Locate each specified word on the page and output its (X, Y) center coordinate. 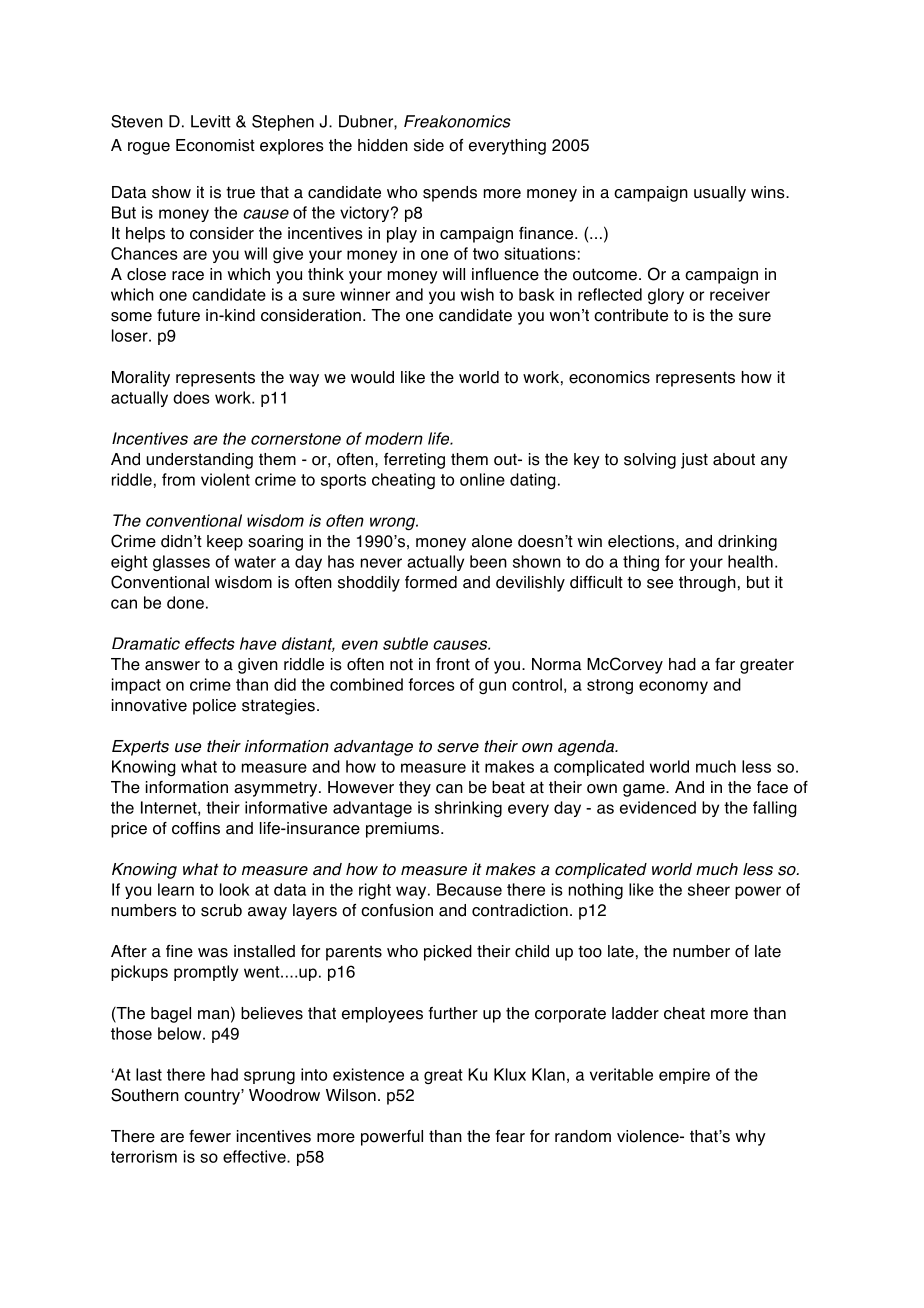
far (725, 664)
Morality (141, 379)
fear (510, 1136)
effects (210, 643)
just (694, 461)
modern (394, 438)
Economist (215, 145)
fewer (210, 1136)
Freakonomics (457, 121)
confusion (397, 910)
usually (720, 194)
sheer (709, 889)
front (453, 664)
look (235, 889)
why (750, 1138)
